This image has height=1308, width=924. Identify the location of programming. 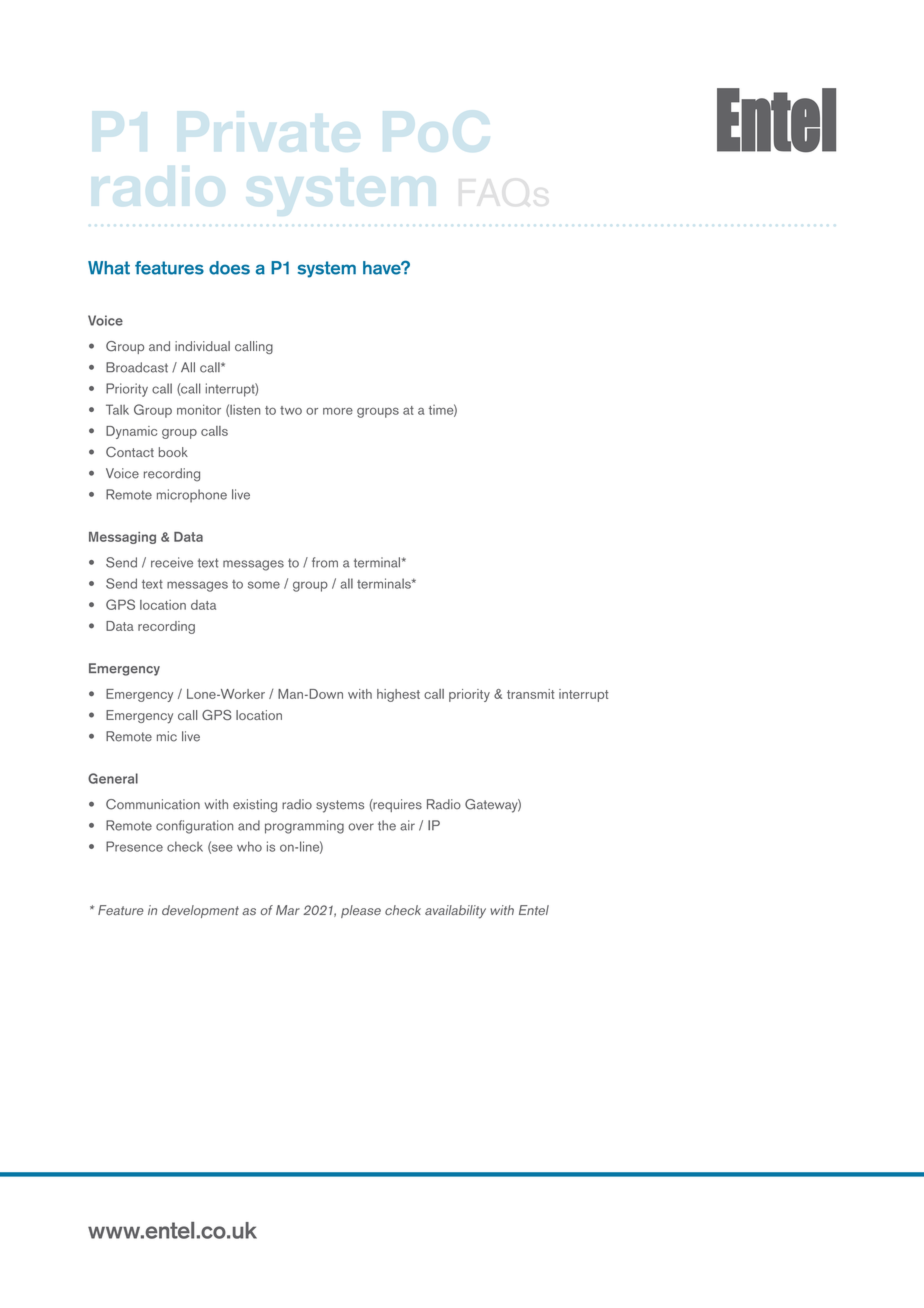
(304, 827).
